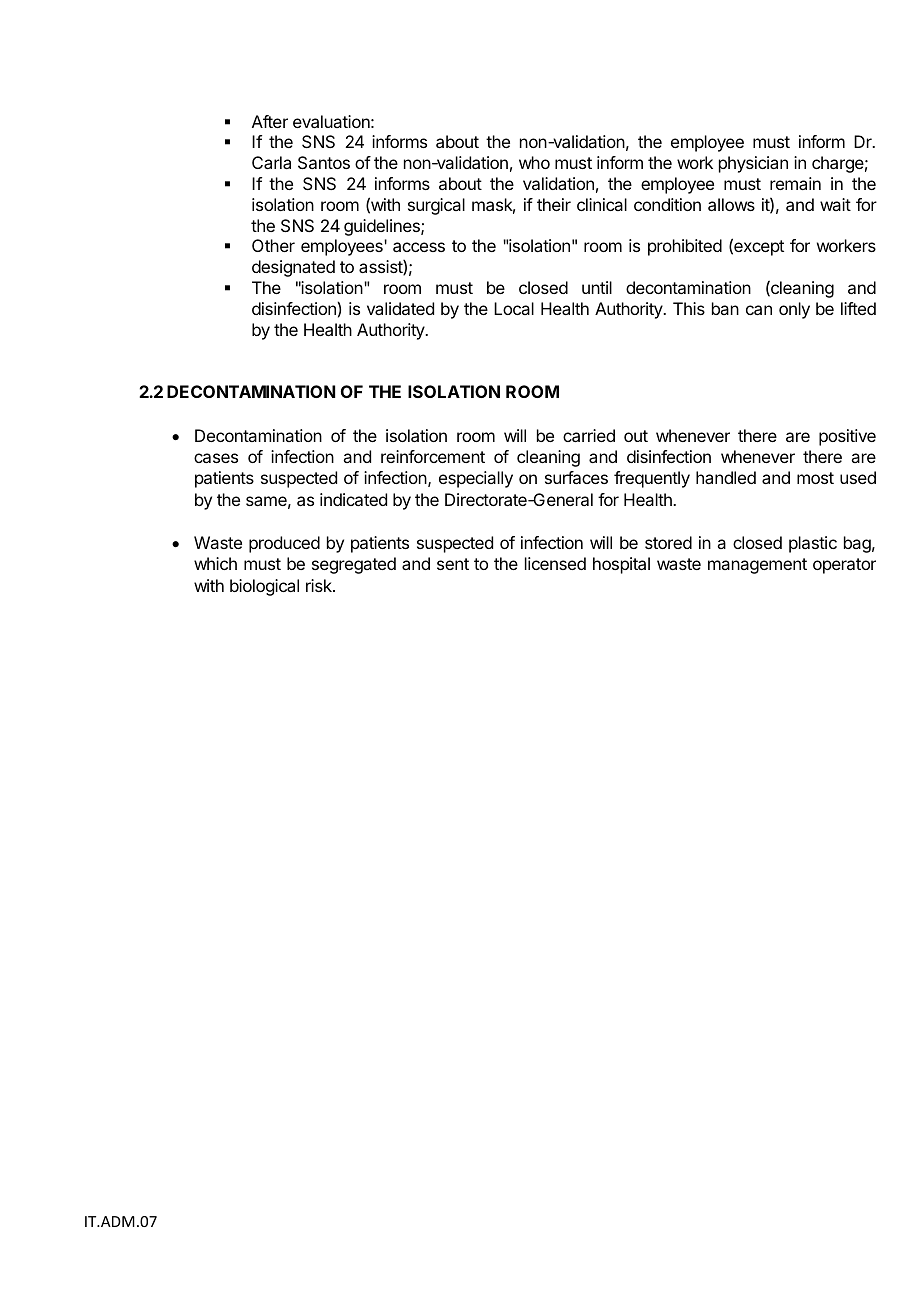  Describe the element at coordinates (847, 437) in the screenshot. I see `positive` at that location.
